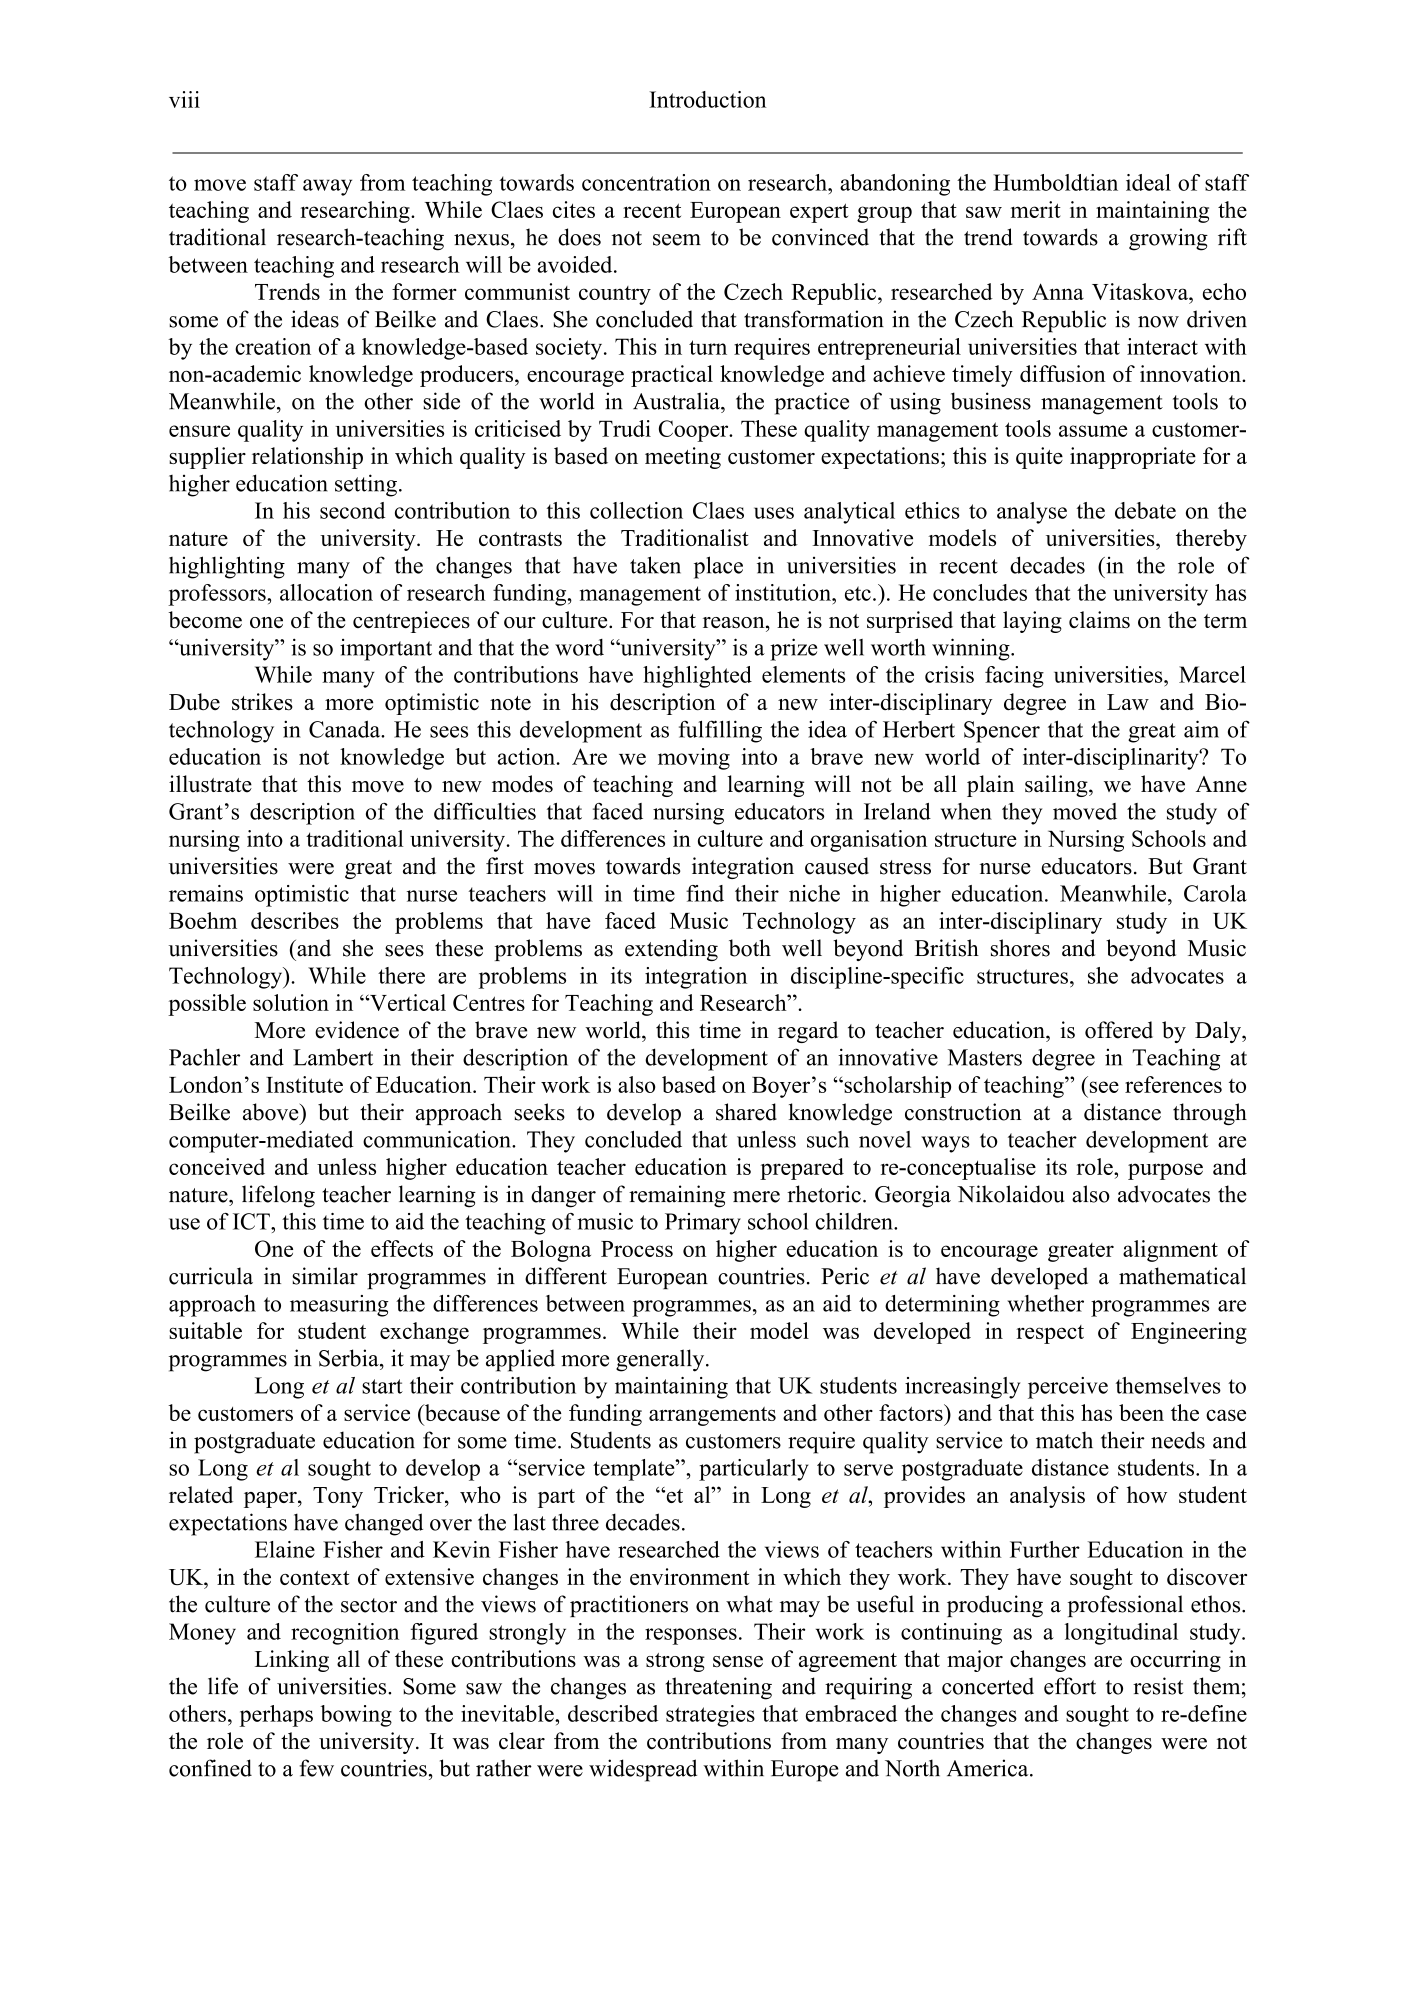 The width and height of the screenshot is (1415, 2002). What do you see at coordinates (327, 187) in the screenshot?
I see `away` at bounding box center [327, 187].
